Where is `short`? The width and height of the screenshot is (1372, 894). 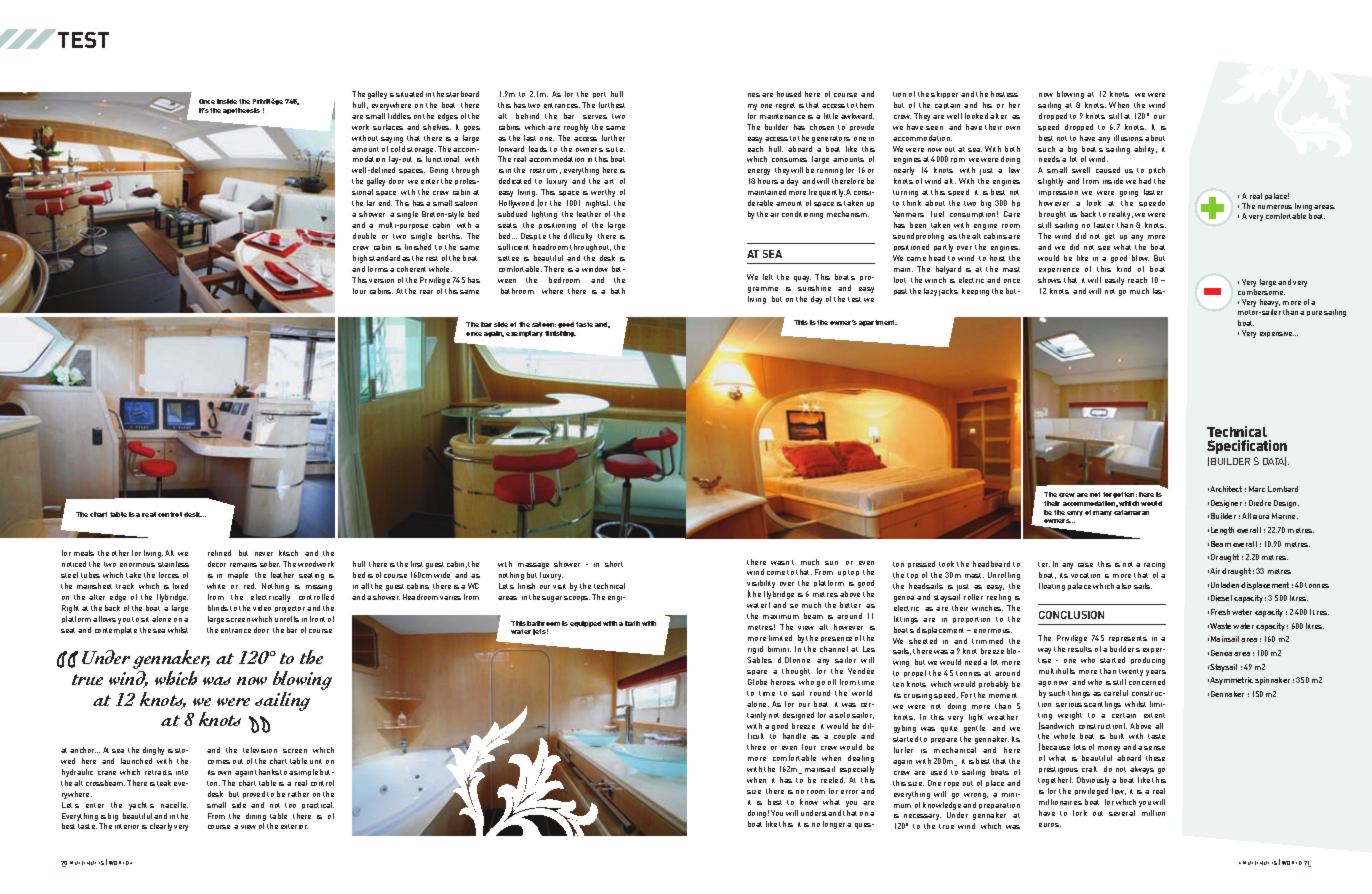
short is located at coordinates (614, 564).
